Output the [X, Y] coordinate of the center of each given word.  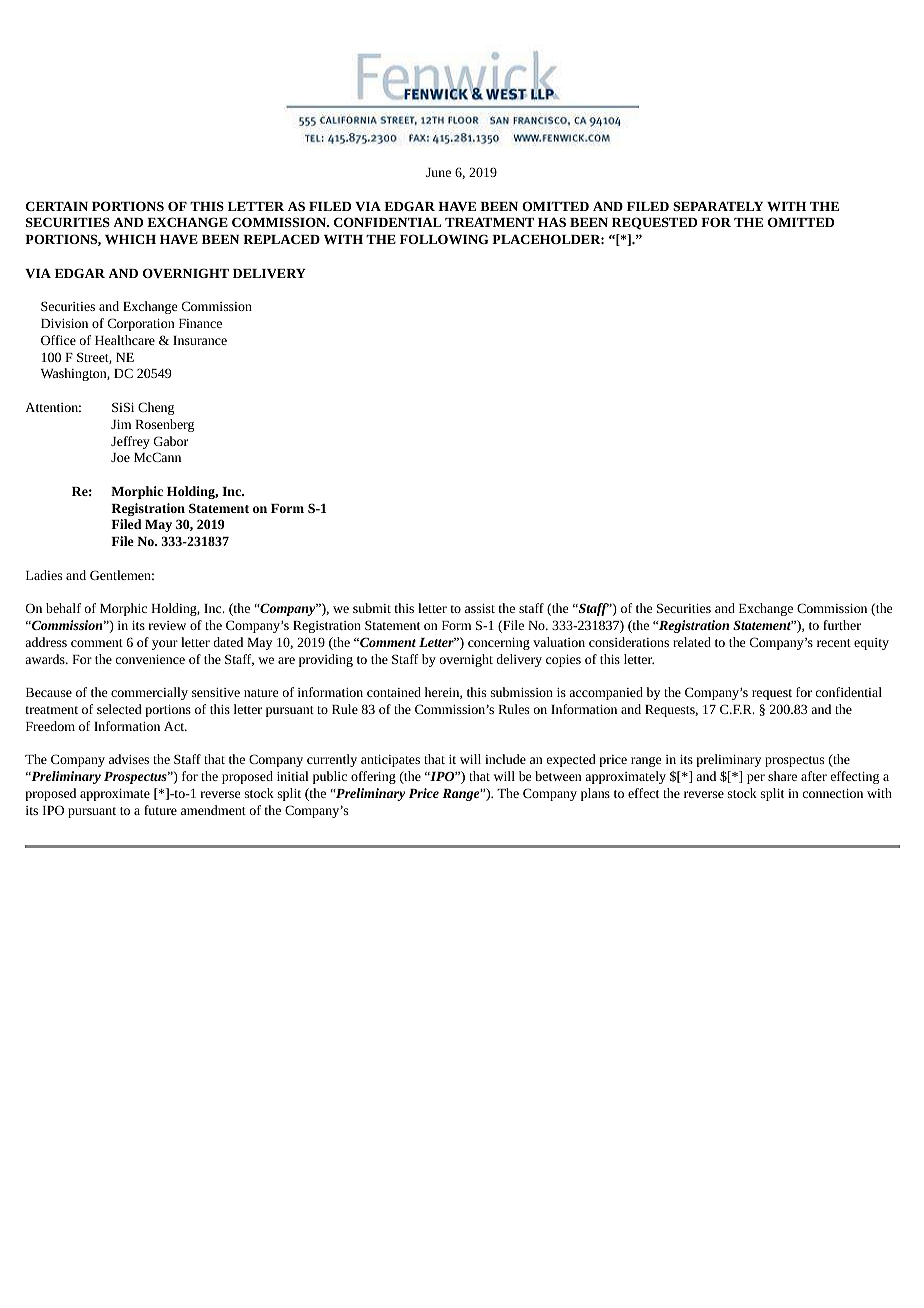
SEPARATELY [718, 206]
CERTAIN [57, 206]
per [756, 779]
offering [373, 777]
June [438, 172]
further [842, 625]
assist [480, 608]
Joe [120, 457]
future [160, 810]
